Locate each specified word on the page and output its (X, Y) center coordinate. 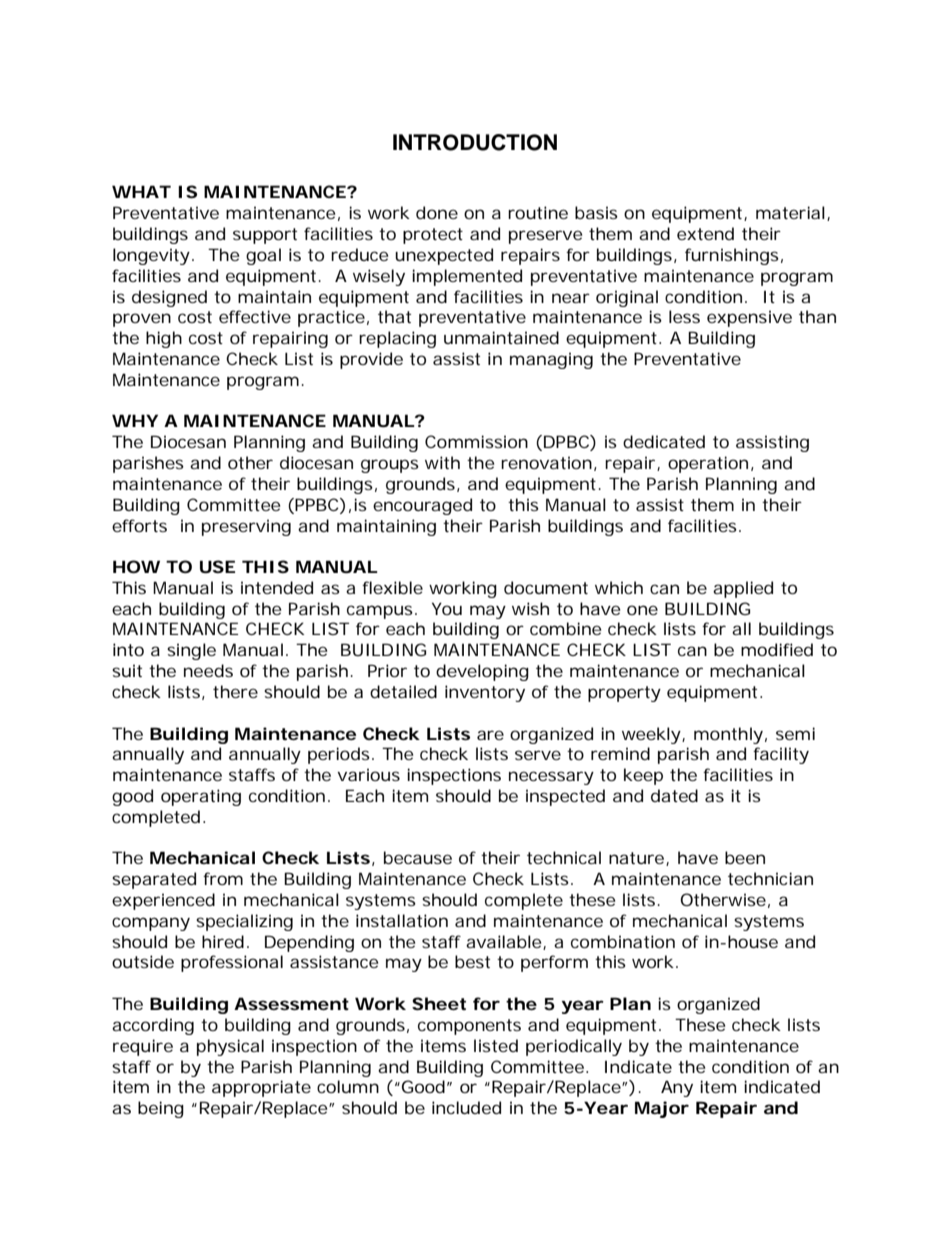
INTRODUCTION (475, 142)
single (191, 651)
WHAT (141, 191)
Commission (476, 441)
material (790, 212)
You (447, 608)
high (164, 339)
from (223, 878)
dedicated (664, 441)
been (745, 857)
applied (743, 589)
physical (230, 1047)
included (466, 1107)
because (418, 857)
